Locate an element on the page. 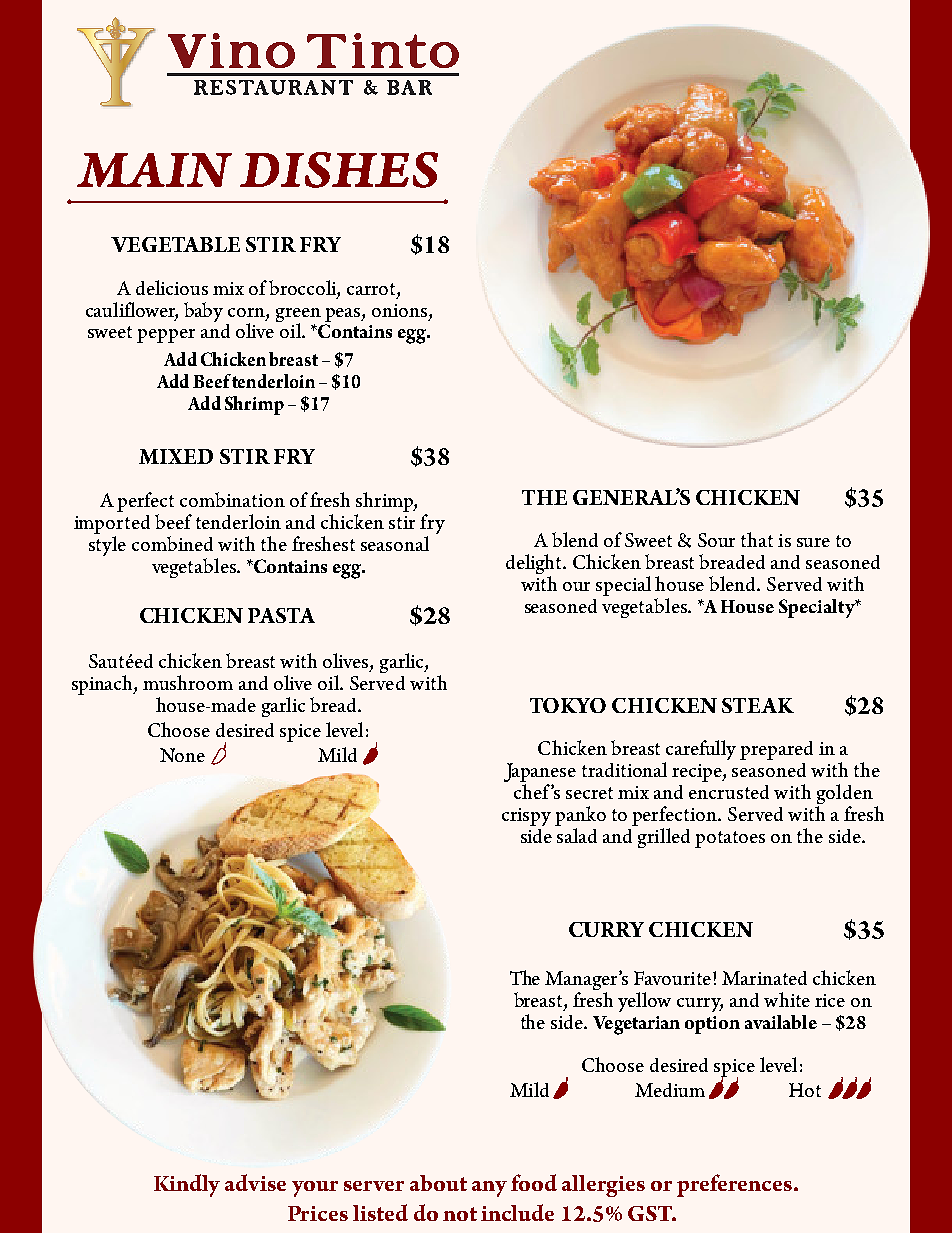 The image size is (952, 1233). delight is located at coordinates (535, 565).
